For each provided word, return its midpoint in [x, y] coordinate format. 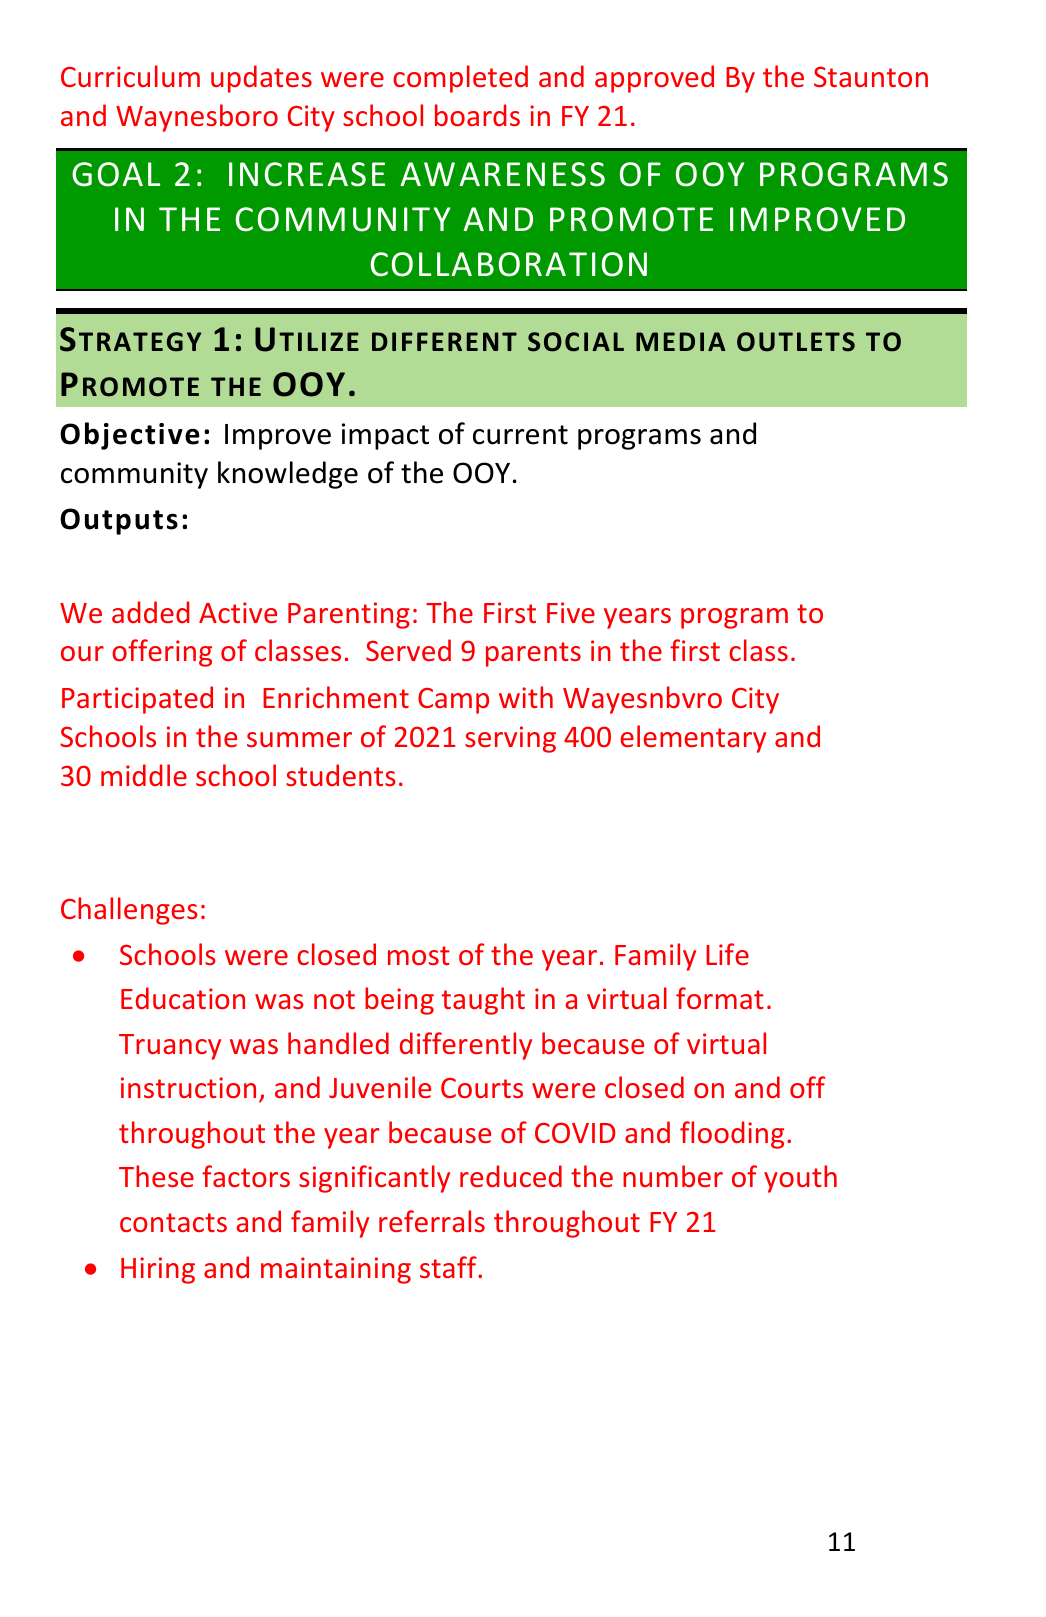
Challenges [129, 911]
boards [477, 115]
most [419, 955]
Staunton [871, 76]
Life [727, 954]
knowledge [288, 475]
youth [800, 1179]
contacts [173, 1222]
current [520, 435]
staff [449, 1267]
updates [261, 79]
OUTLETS [796, 342]
